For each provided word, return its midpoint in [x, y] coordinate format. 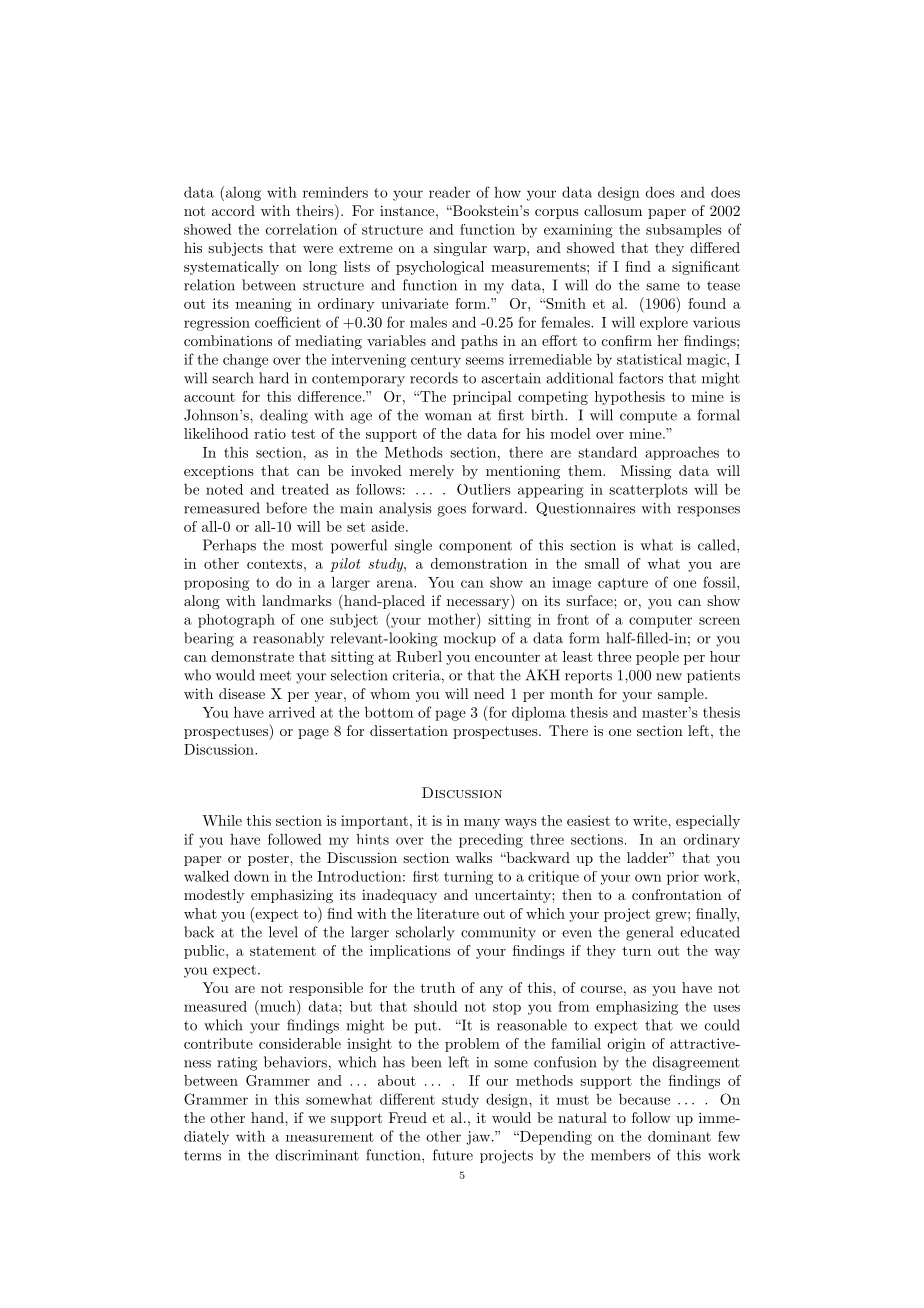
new [669, 677]
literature [448, 913]
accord [233, 210]
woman [448, 417]
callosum [613, 210]
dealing [284, 416]
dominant [679, 1136]
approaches [682, 453]
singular [460, 249]
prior [683, 878]
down [251, 876]
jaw [478, 1138]
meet [275, 676]
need [489, 693]
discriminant [317, 1155]
